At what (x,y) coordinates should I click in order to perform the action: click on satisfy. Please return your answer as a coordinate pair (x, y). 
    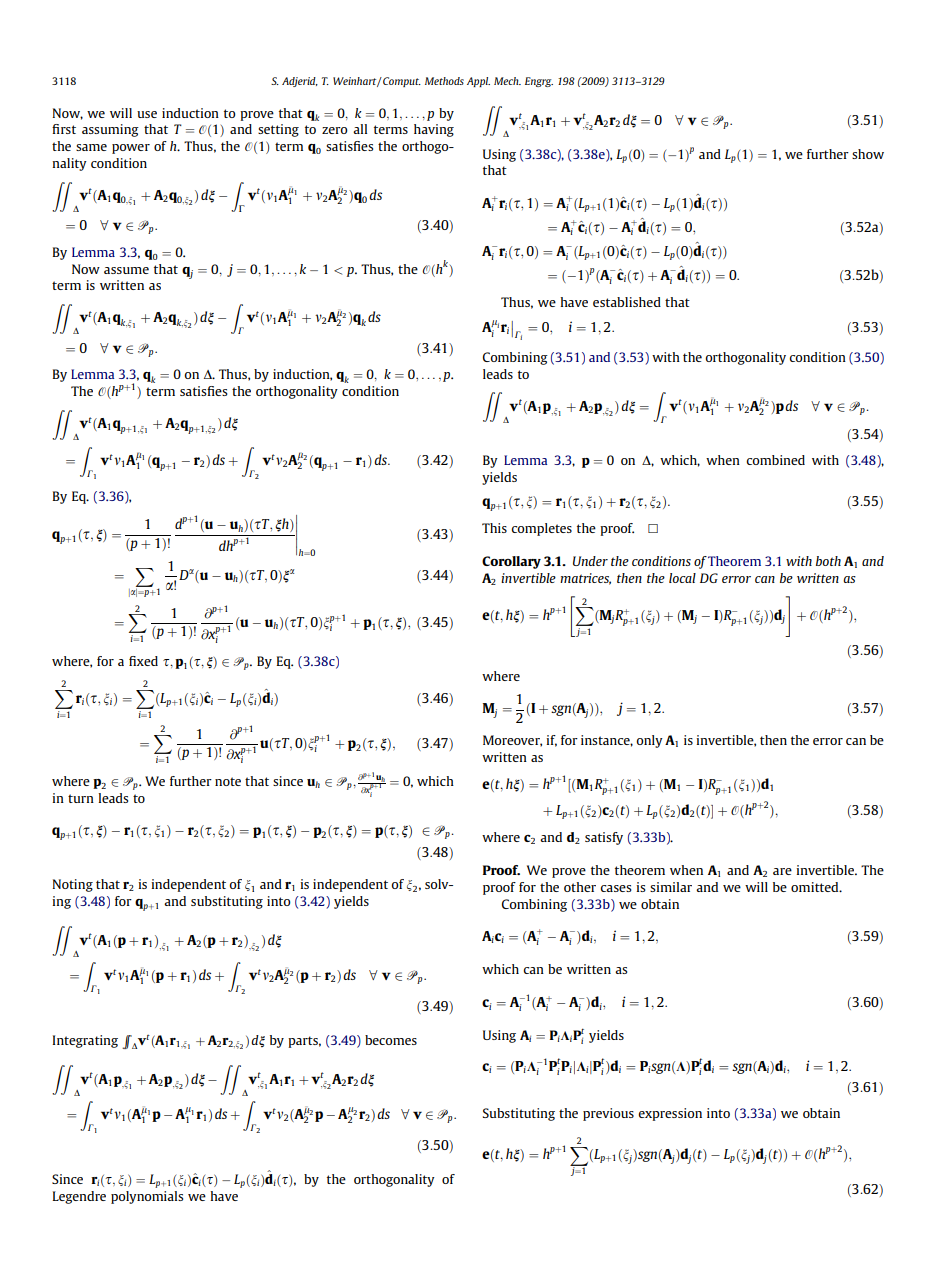
    Looking at the image, I should click on (604, 838).
